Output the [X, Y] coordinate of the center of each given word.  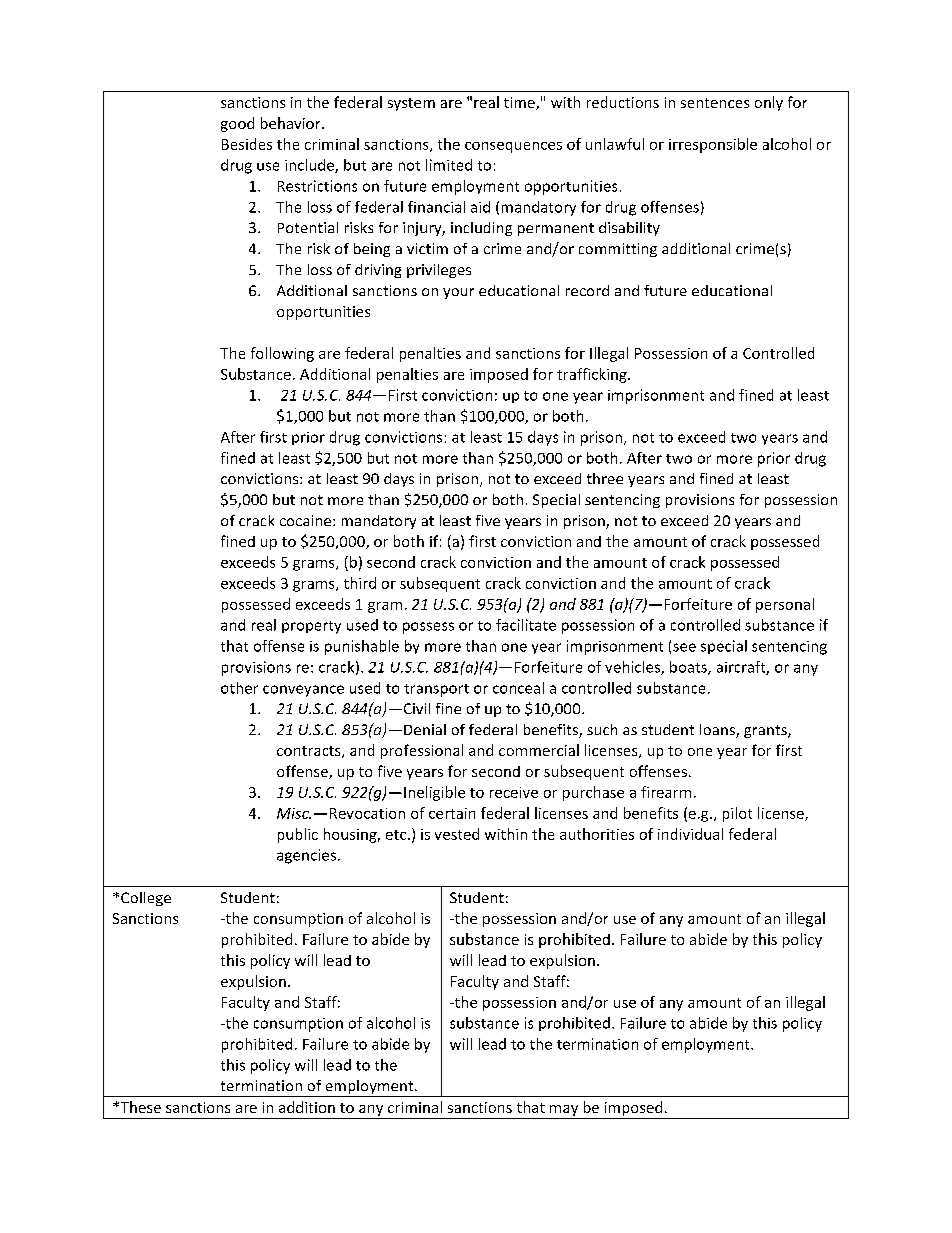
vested [457, 834]
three [605, 478]
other [239, 688]
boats [689, 668]
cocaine [307, 520]
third [360, 583]
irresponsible [713, 145]
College [146, 899]
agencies [306, 856]
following [282, 354]
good [237, 124]
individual [690, 834]
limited [449, 165]
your [458, 293]
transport [436, 690]
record [587, 290]
